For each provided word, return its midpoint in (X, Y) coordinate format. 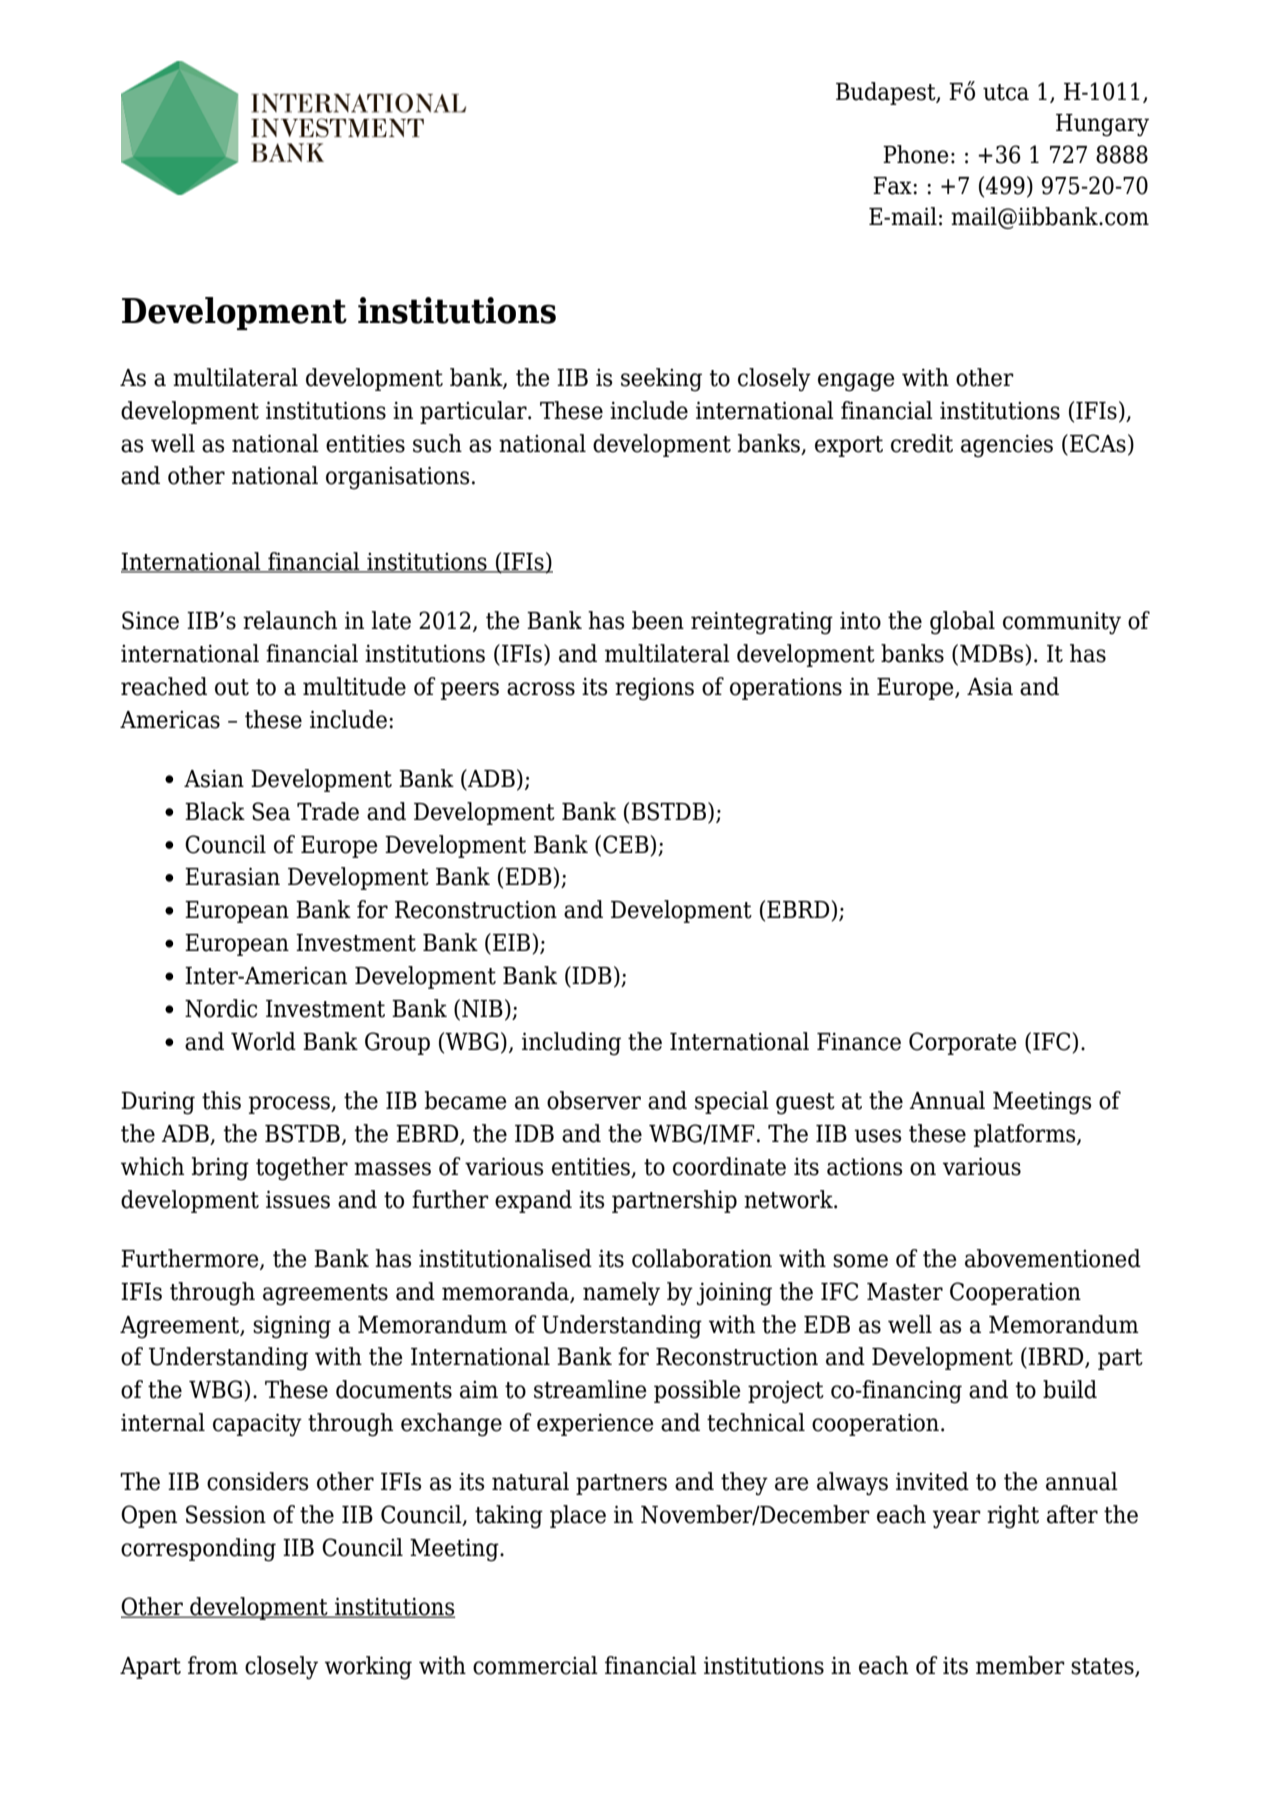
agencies (1007, 446)
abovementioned (1053, 1258)
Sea (271, 811)
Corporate (963, 1043)
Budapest (887, 93)
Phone (916, 154)
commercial (535, 1665)
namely (621, 1294)
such (437, 443)
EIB (513, 942)
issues (298, 1199)
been (658, 620)
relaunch (290, 620)
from (213, 1665)
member (1020, 1665)
